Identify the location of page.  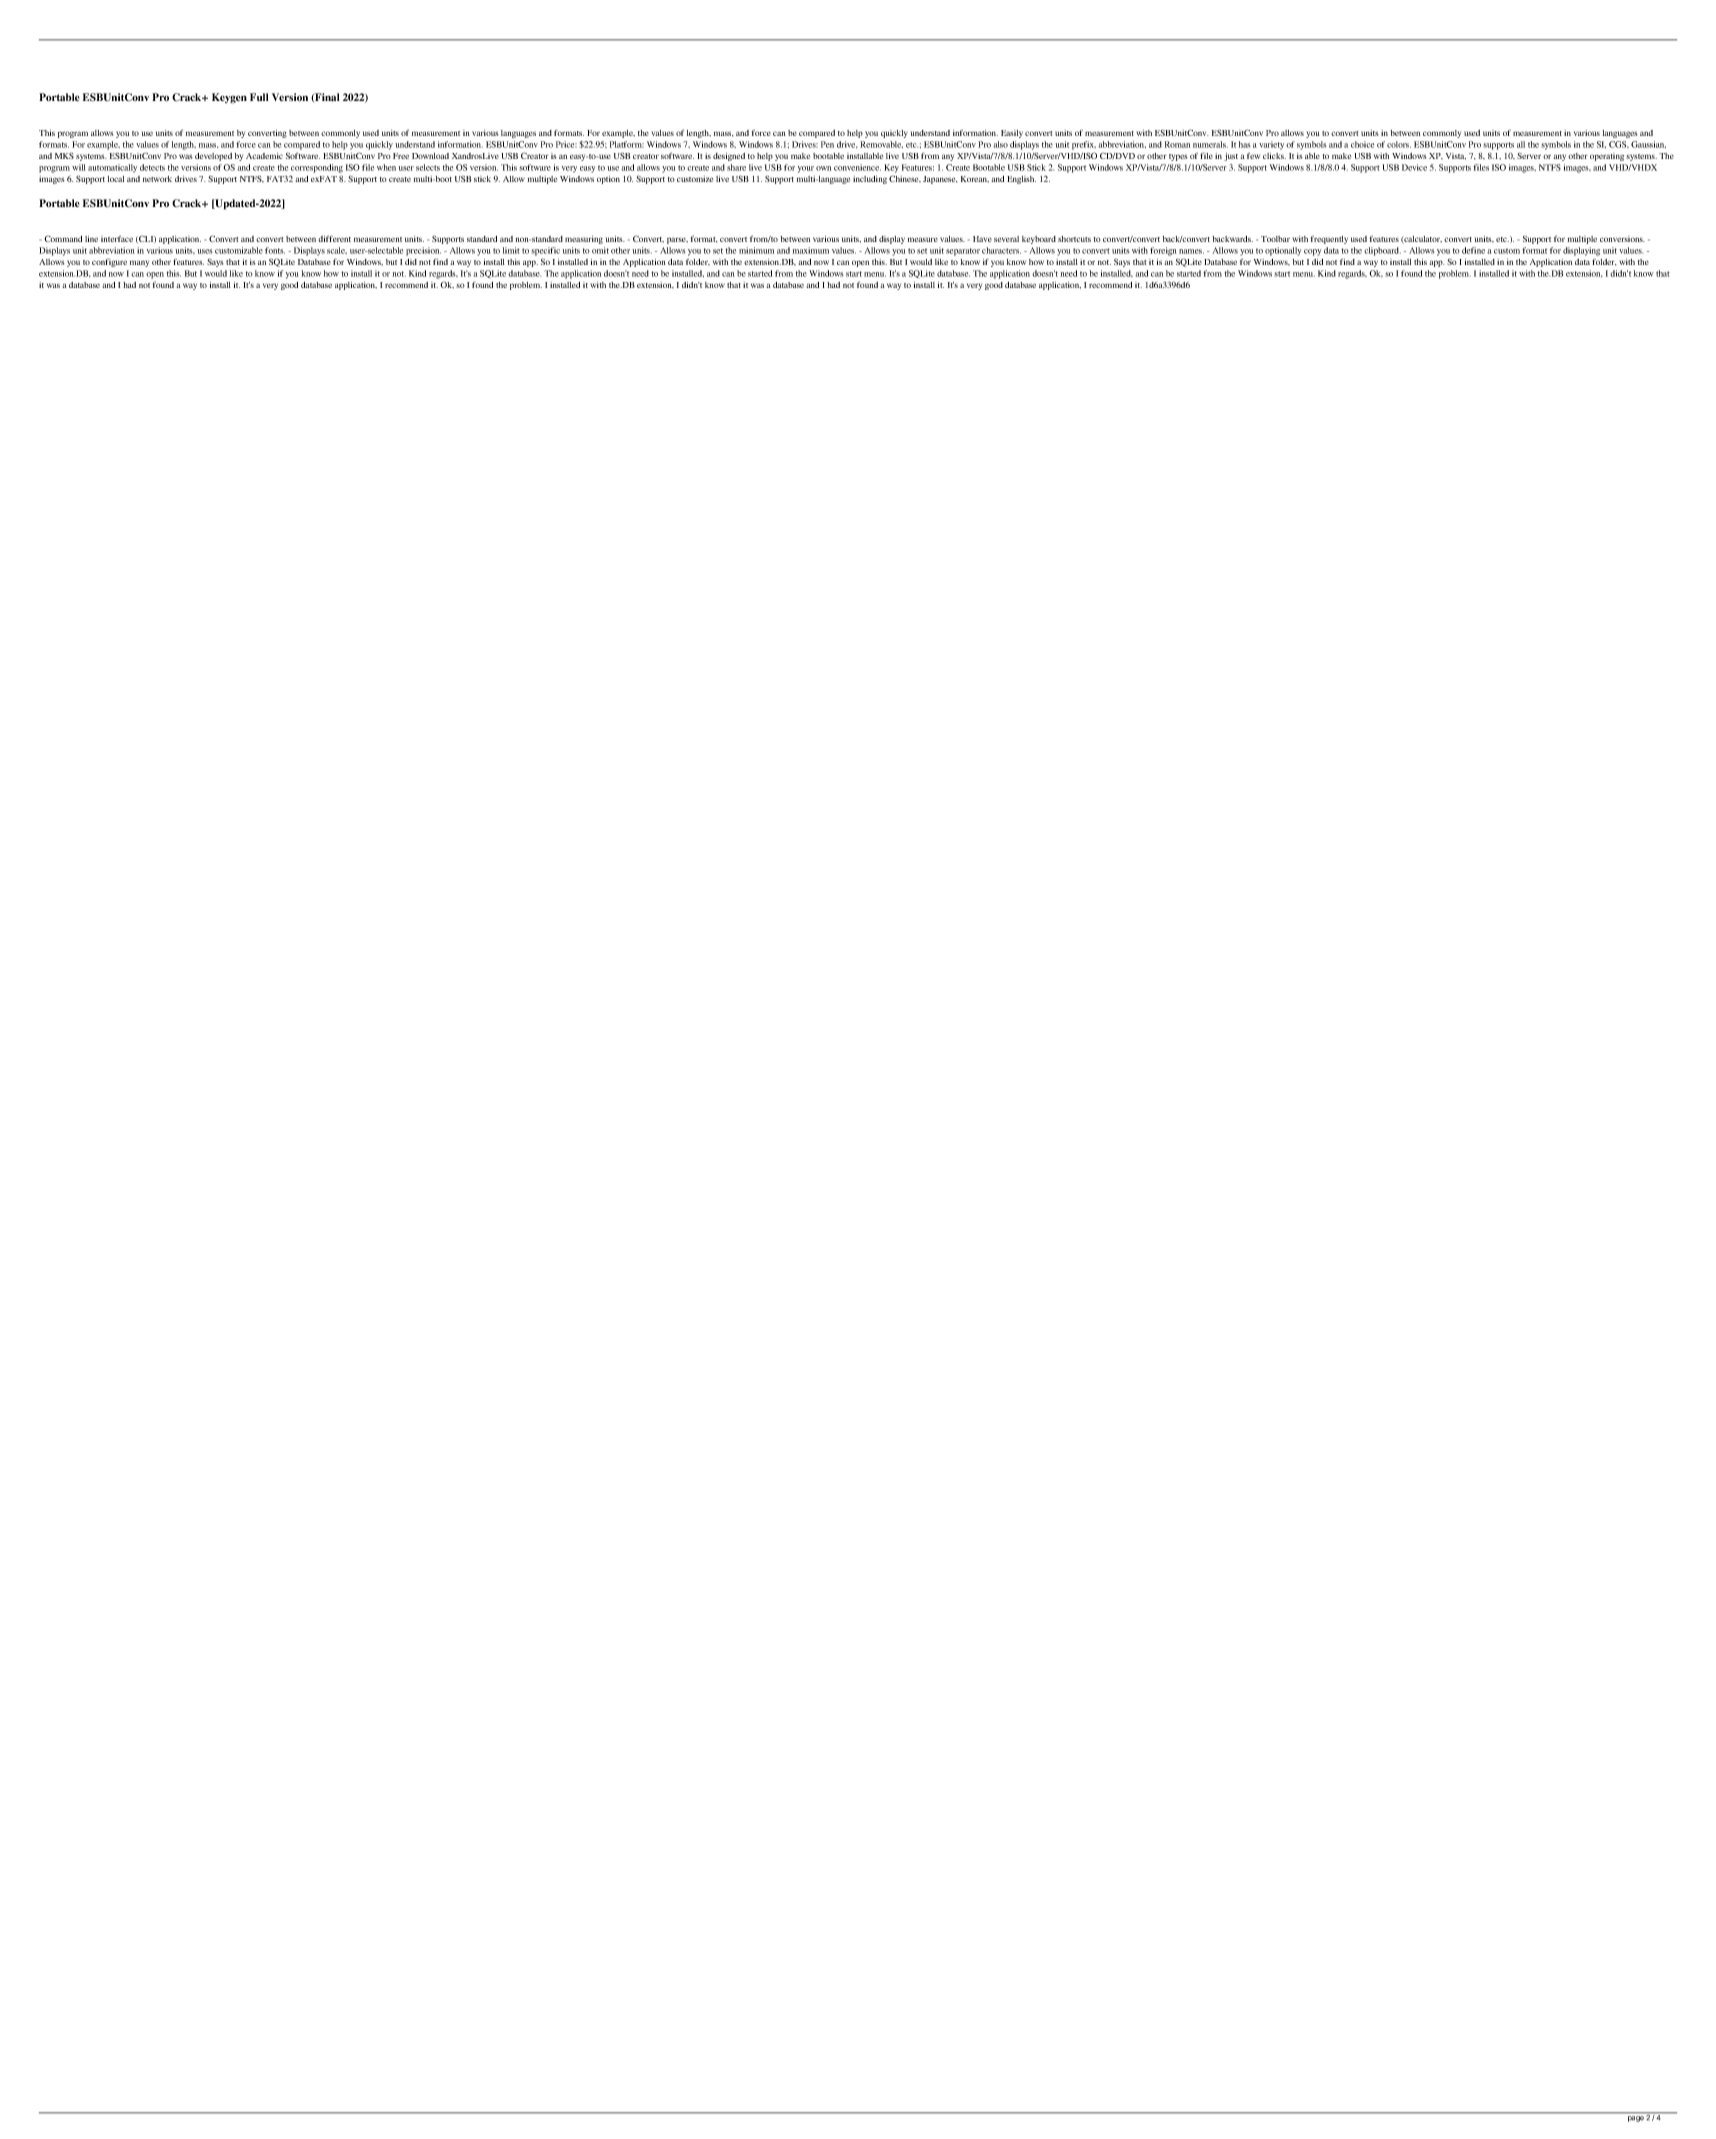
(1636, 2119).
